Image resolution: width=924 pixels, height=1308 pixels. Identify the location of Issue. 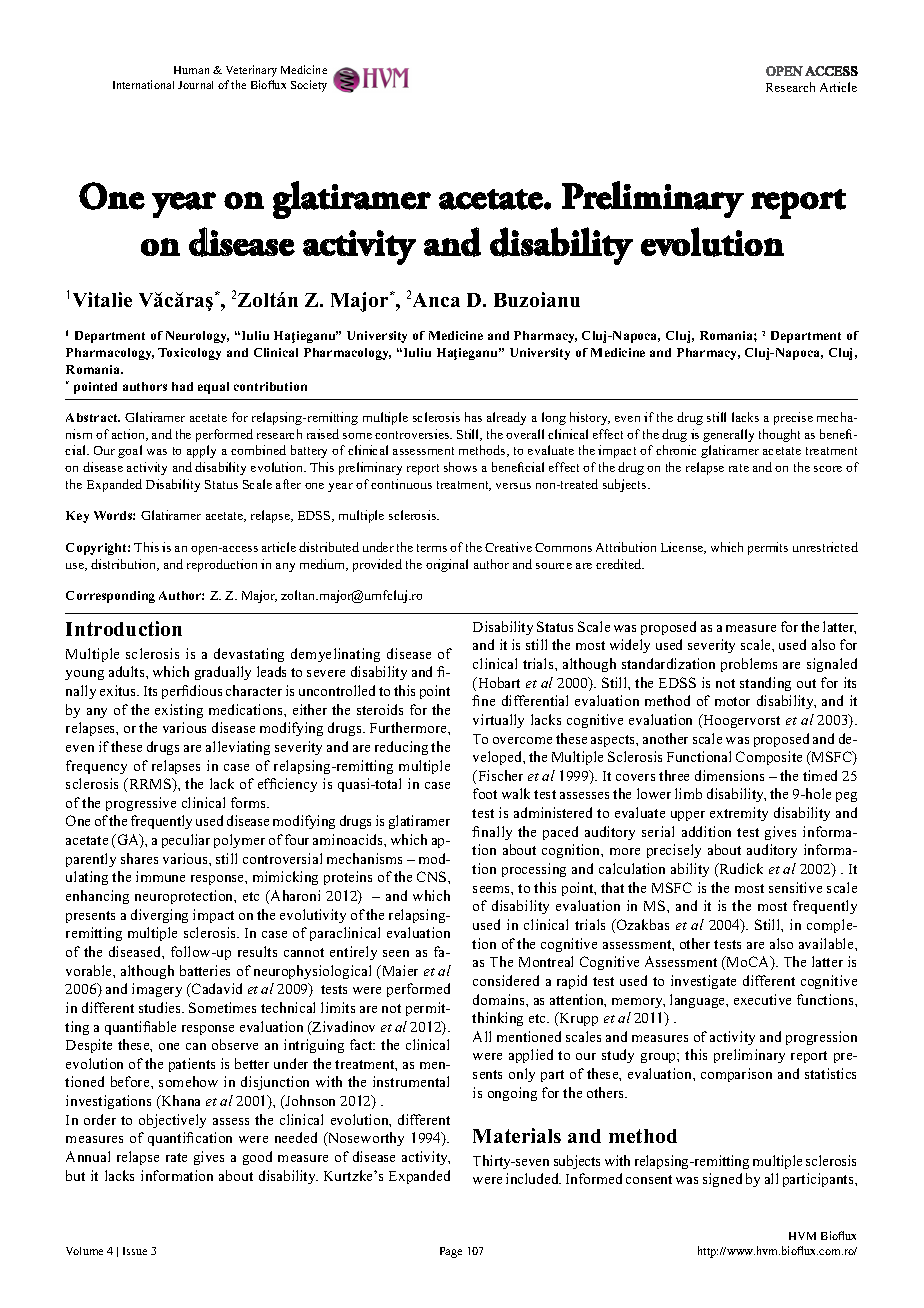
(135, 1251).
